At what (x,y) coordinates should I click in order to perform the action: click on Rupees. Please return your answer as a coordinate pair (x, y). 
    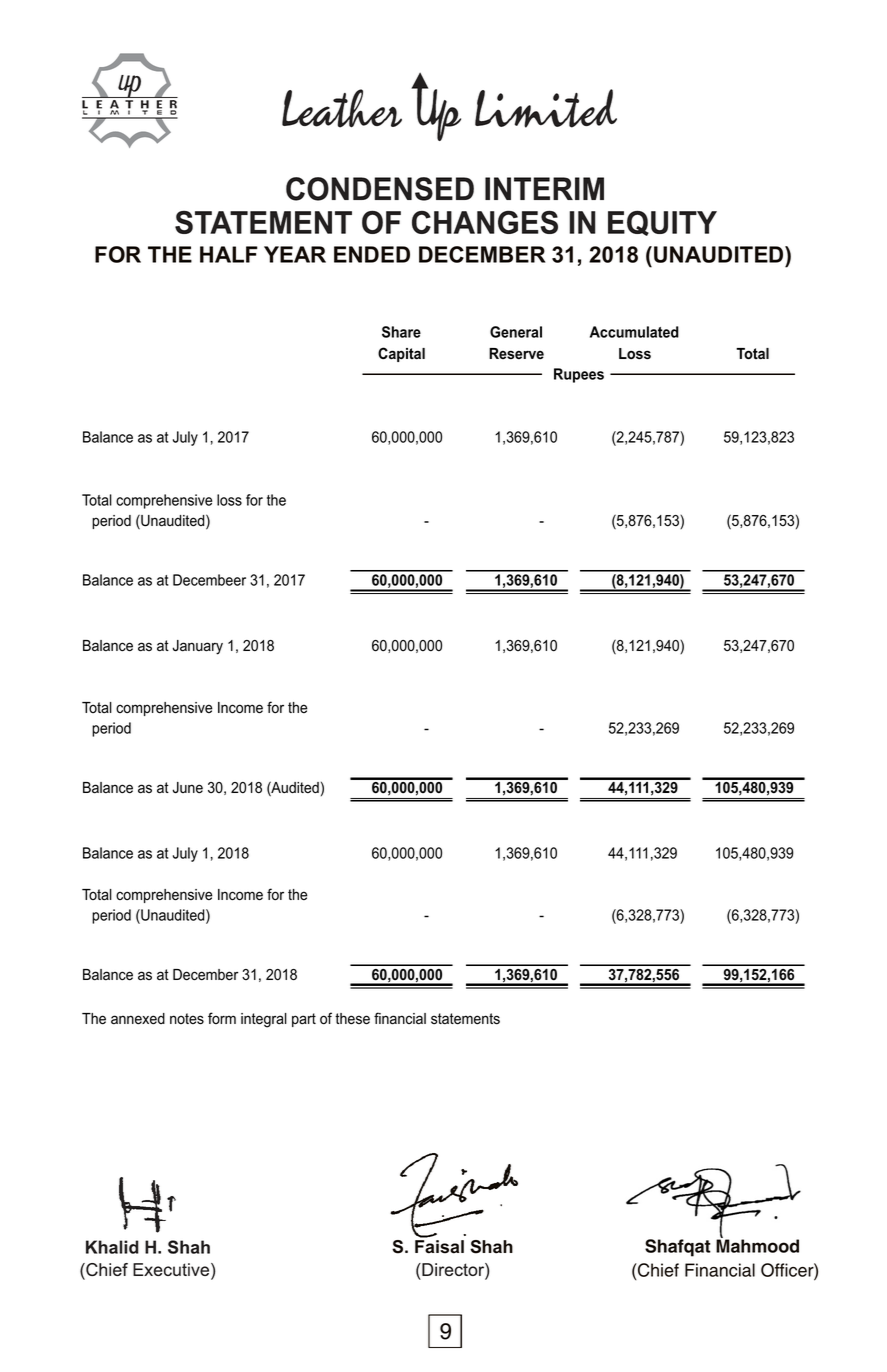
    Looking at the image, I should click on (579, 375).
